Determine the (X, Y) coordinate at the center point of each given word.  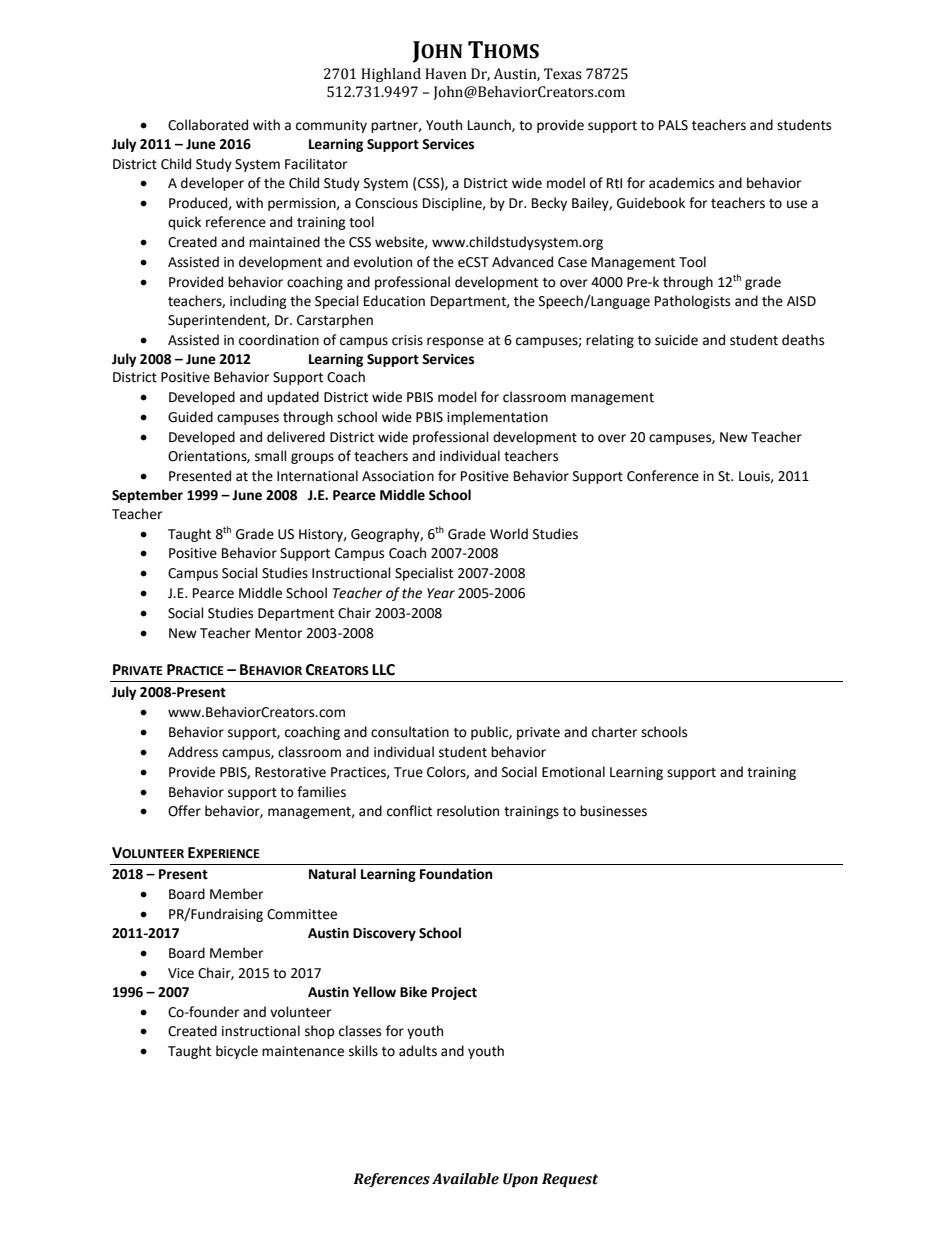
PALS (673, 125)
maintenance (303, 1051)
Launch (490, 125)
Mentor (278, 633)
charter (614, 732)
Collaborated (208, 125)
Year (441, 593)
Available (465, 1179)
